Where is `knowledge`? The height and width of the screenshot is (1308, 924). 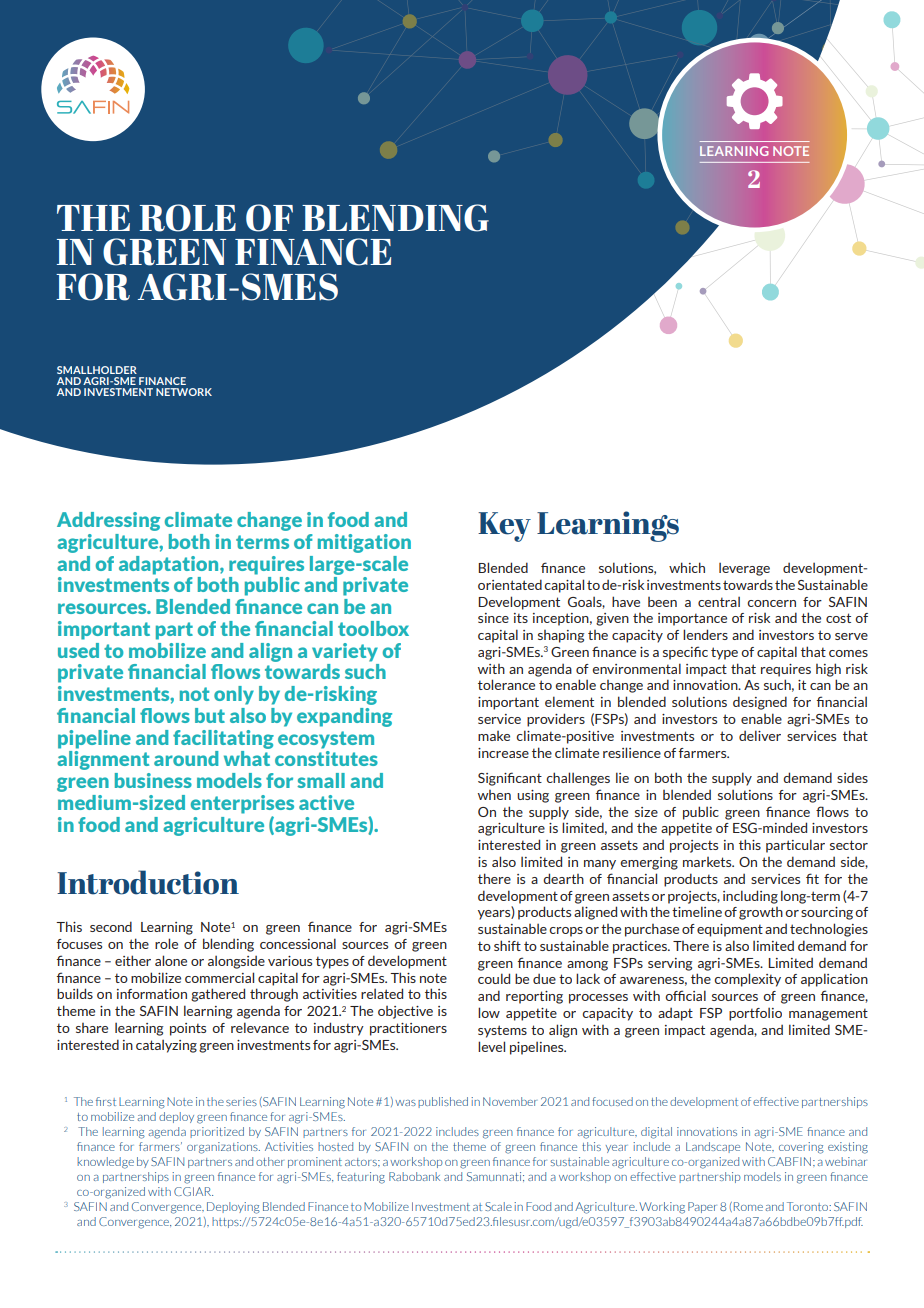 knowledge is located at coordinates (105, 1163).
